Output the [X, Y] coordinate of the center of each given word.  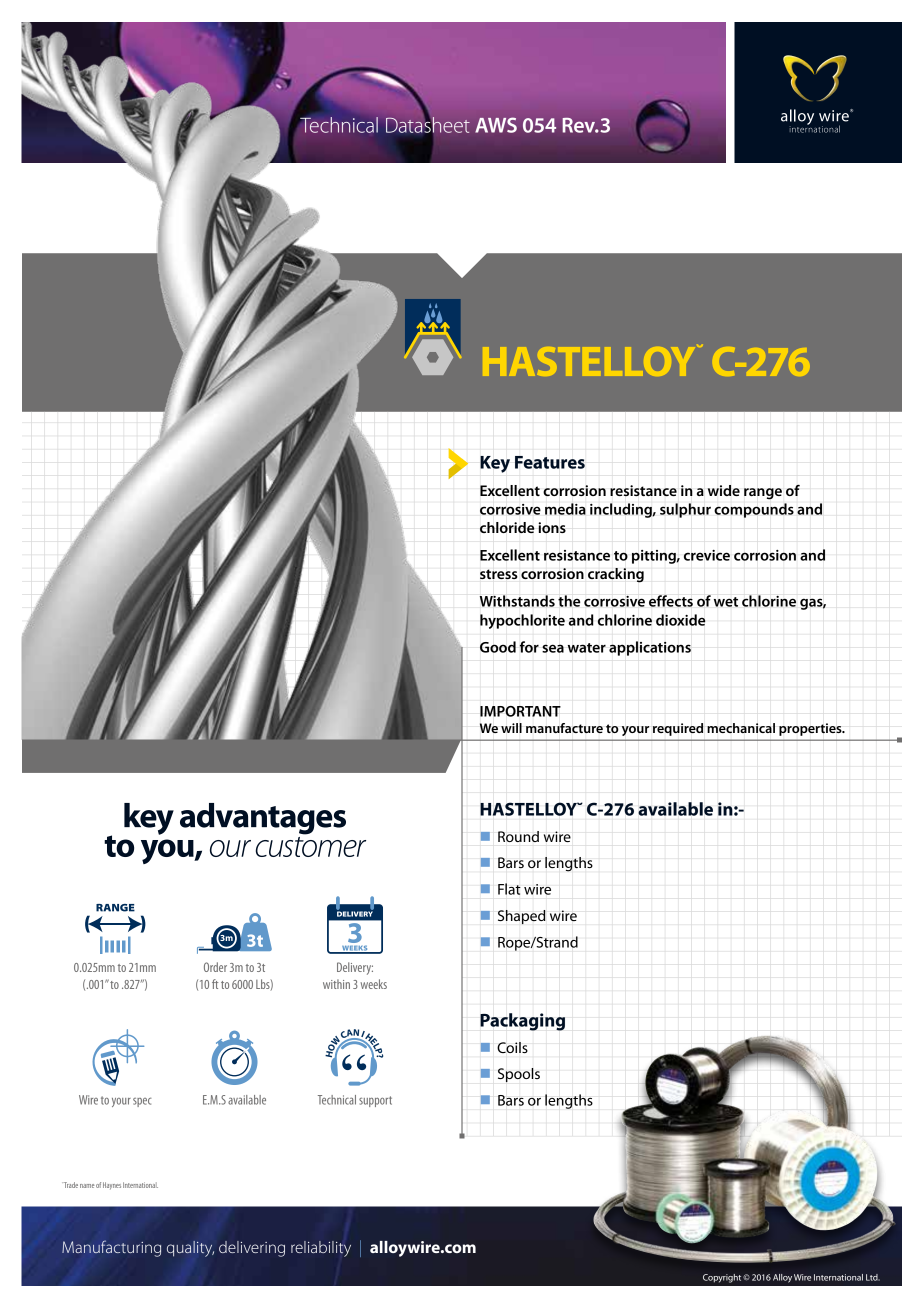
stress [499, 574]
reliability [321, 1249]
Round [518, 836]
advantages [263, 819]
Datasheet [428, 125]
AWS [496, 125]
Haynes [112, 1186]
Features [550, 462]
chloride [507, 527]
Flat [509, 889]
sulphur [685, 510]
